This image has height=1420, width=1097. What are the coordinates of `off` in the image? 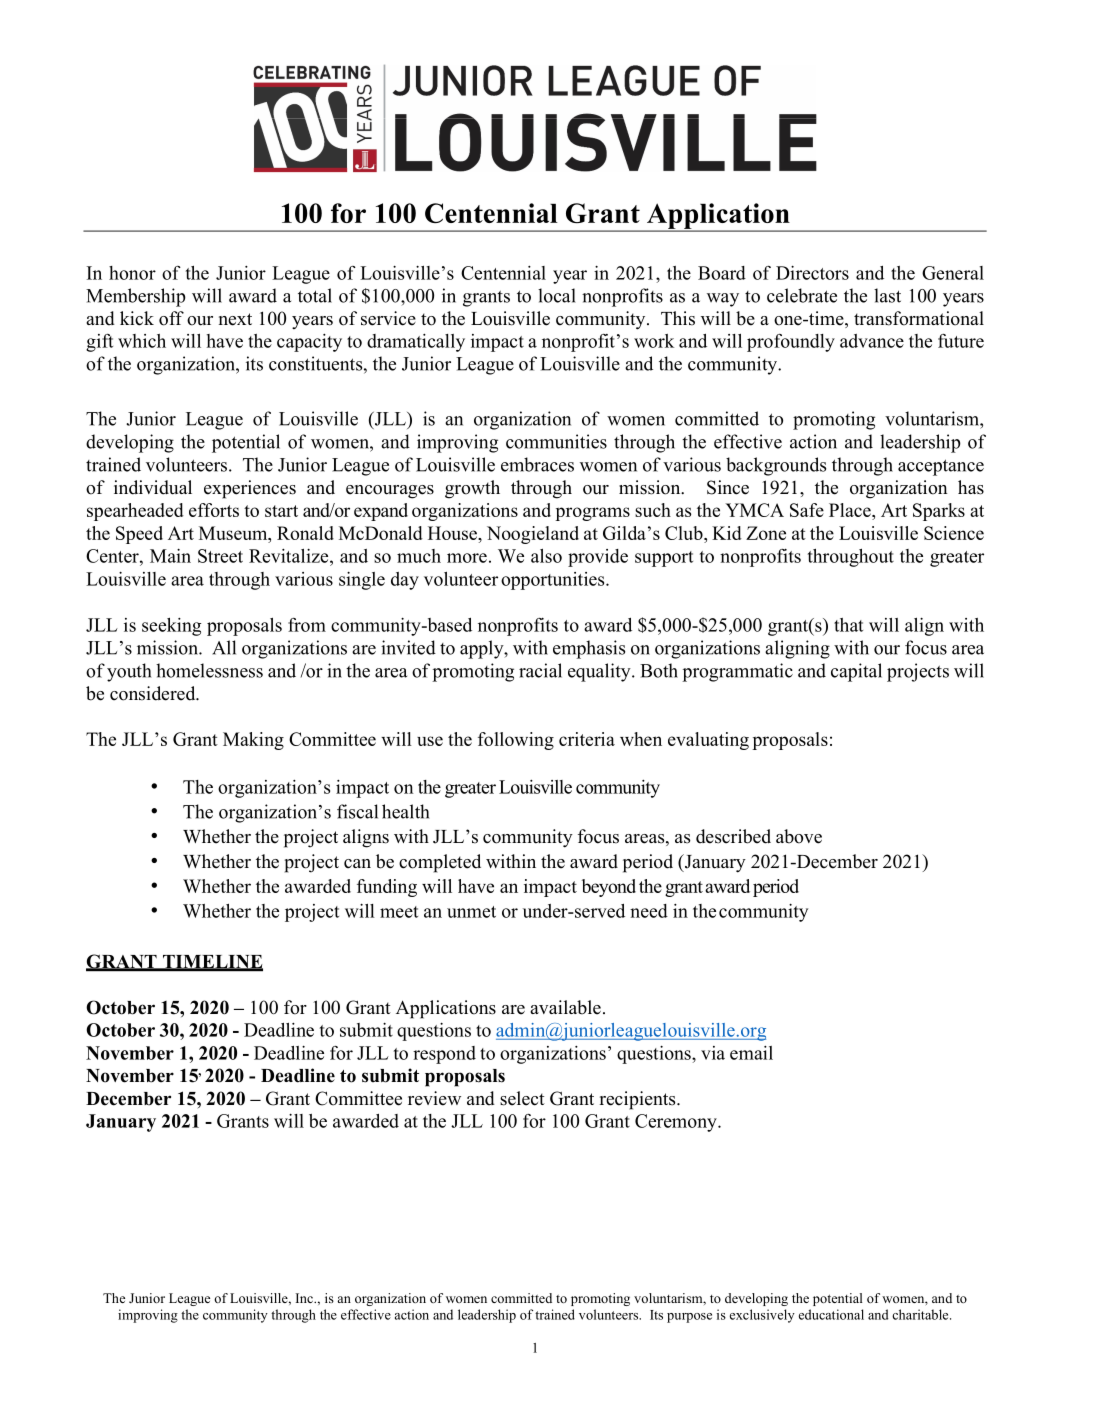 It's located at (171, 318).
